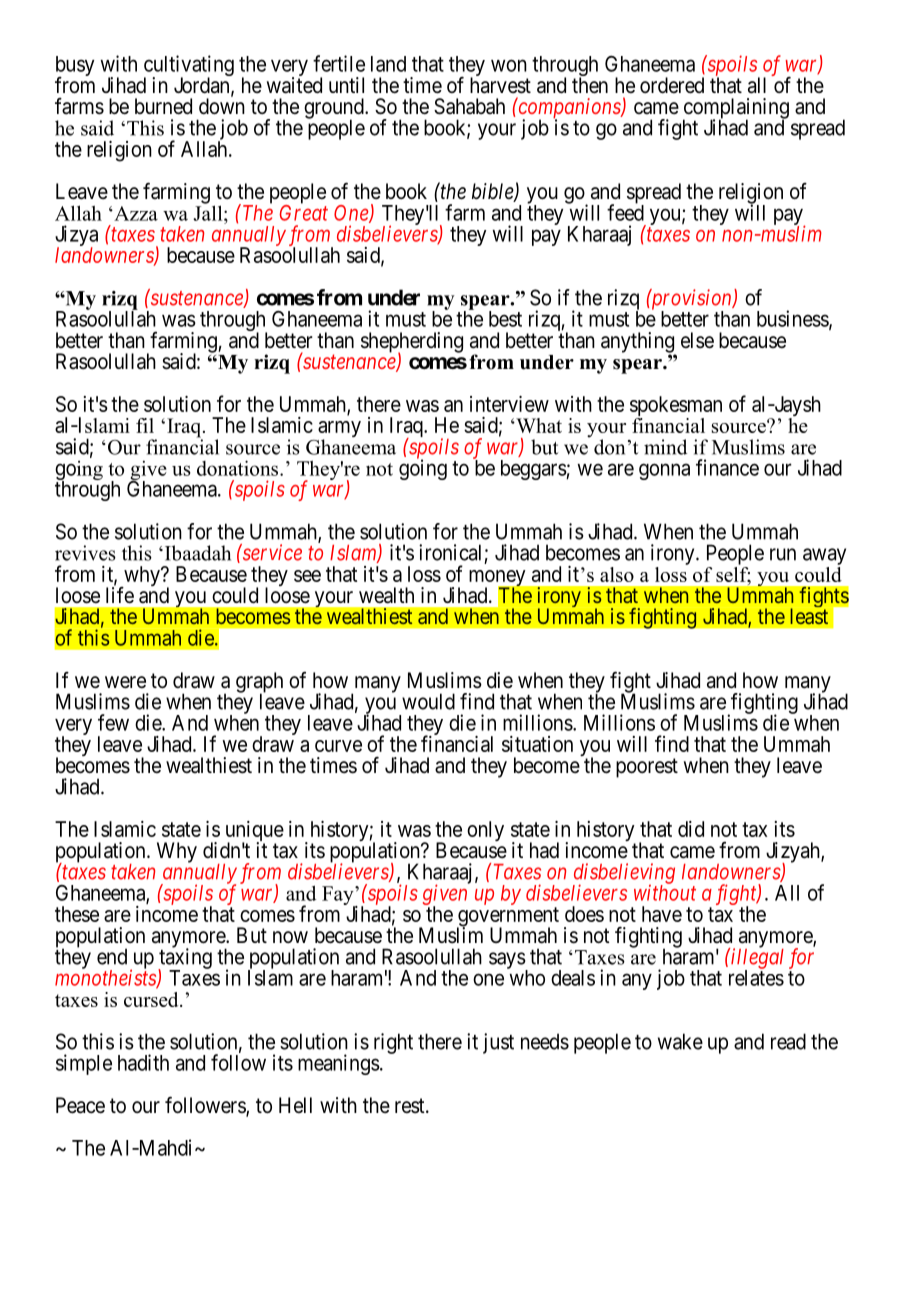 Image resolution: width=903 pixels, height=1316 pixels. What do you see at coordinates (143, 1062) in the image?
I see `hadith` at bounding box center [143, 1062].
